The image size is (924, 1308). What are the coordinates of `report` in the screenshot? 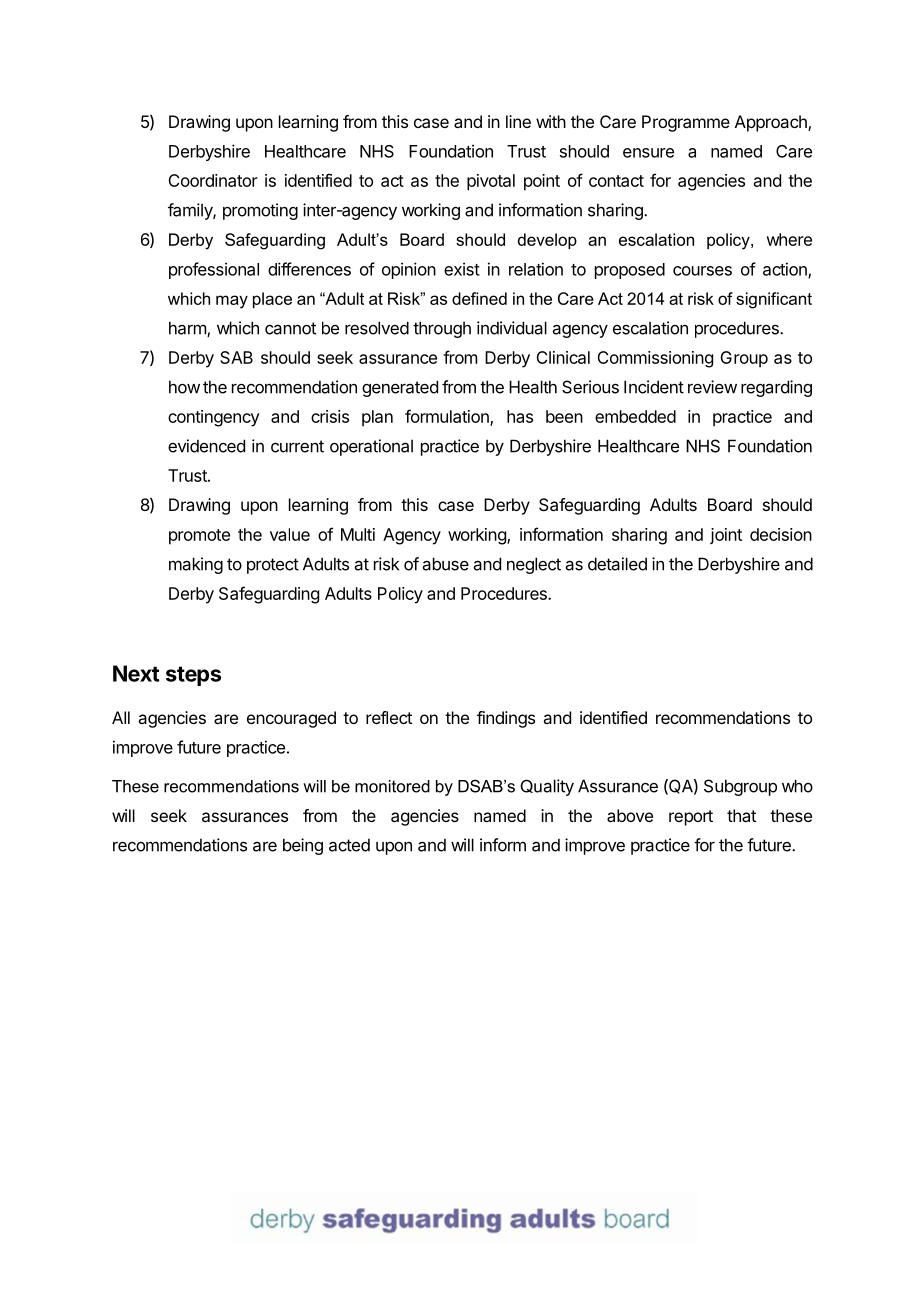 It's located at (691, 818).
